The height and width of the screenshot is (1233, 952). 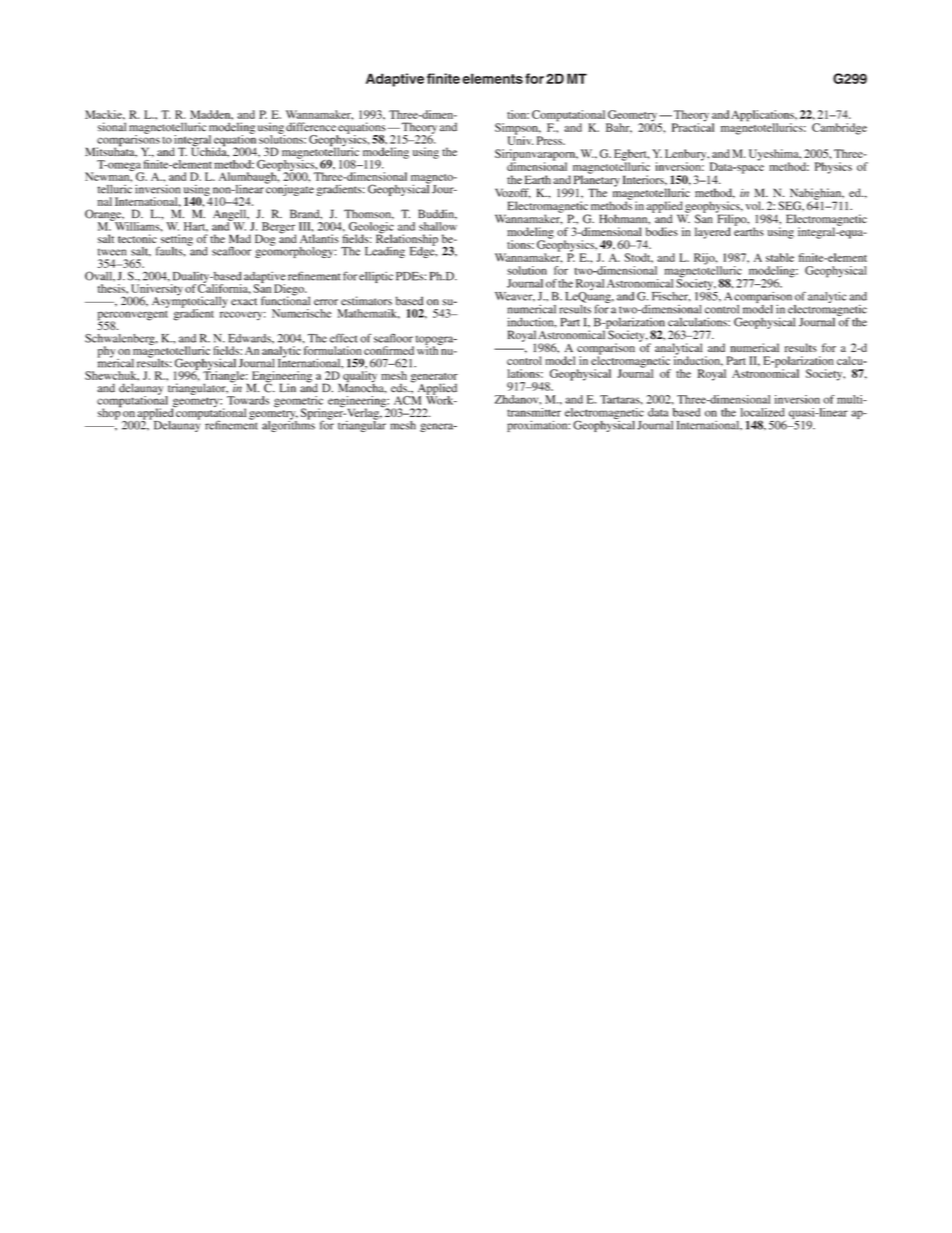 I want to click on Diego, so click(x=290, y=291).
